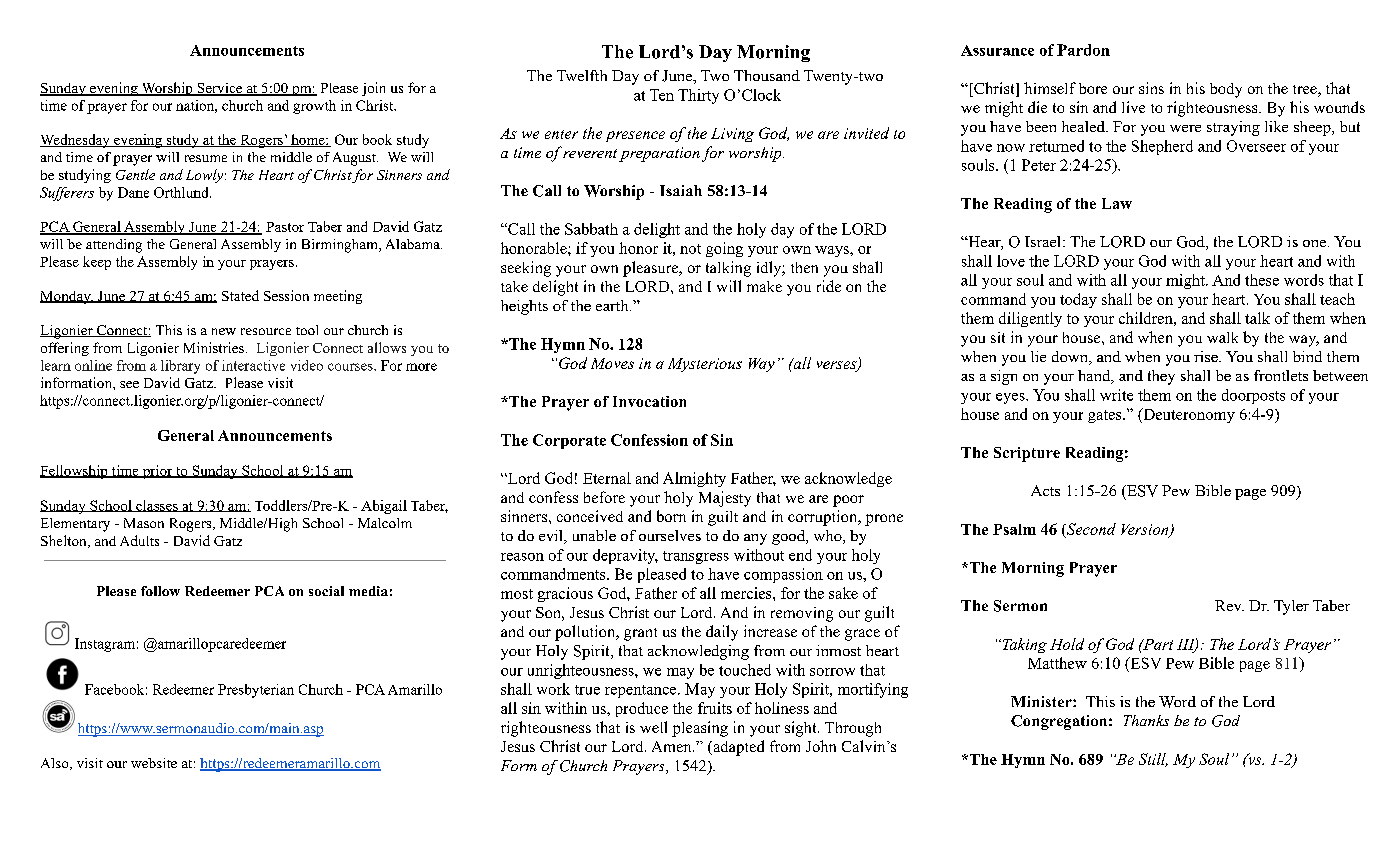 This screenshot has width=1400, height=850. What do you see at coordinates (1146, 530) in the screenshot?
I see `Version` at bounding box center [1146, 530].
